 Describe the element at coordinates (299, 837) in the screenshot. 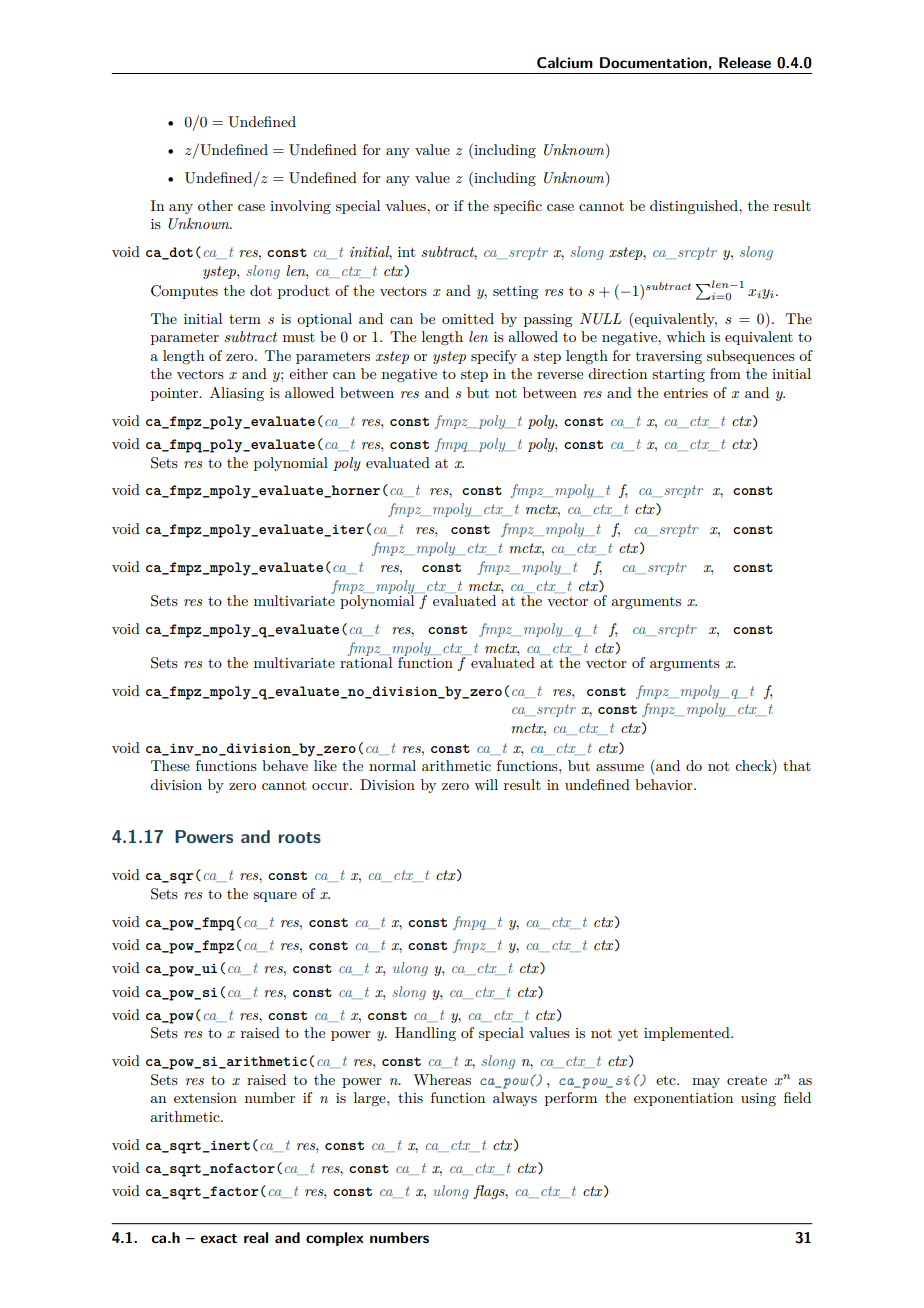

I see `roots` at that location.
